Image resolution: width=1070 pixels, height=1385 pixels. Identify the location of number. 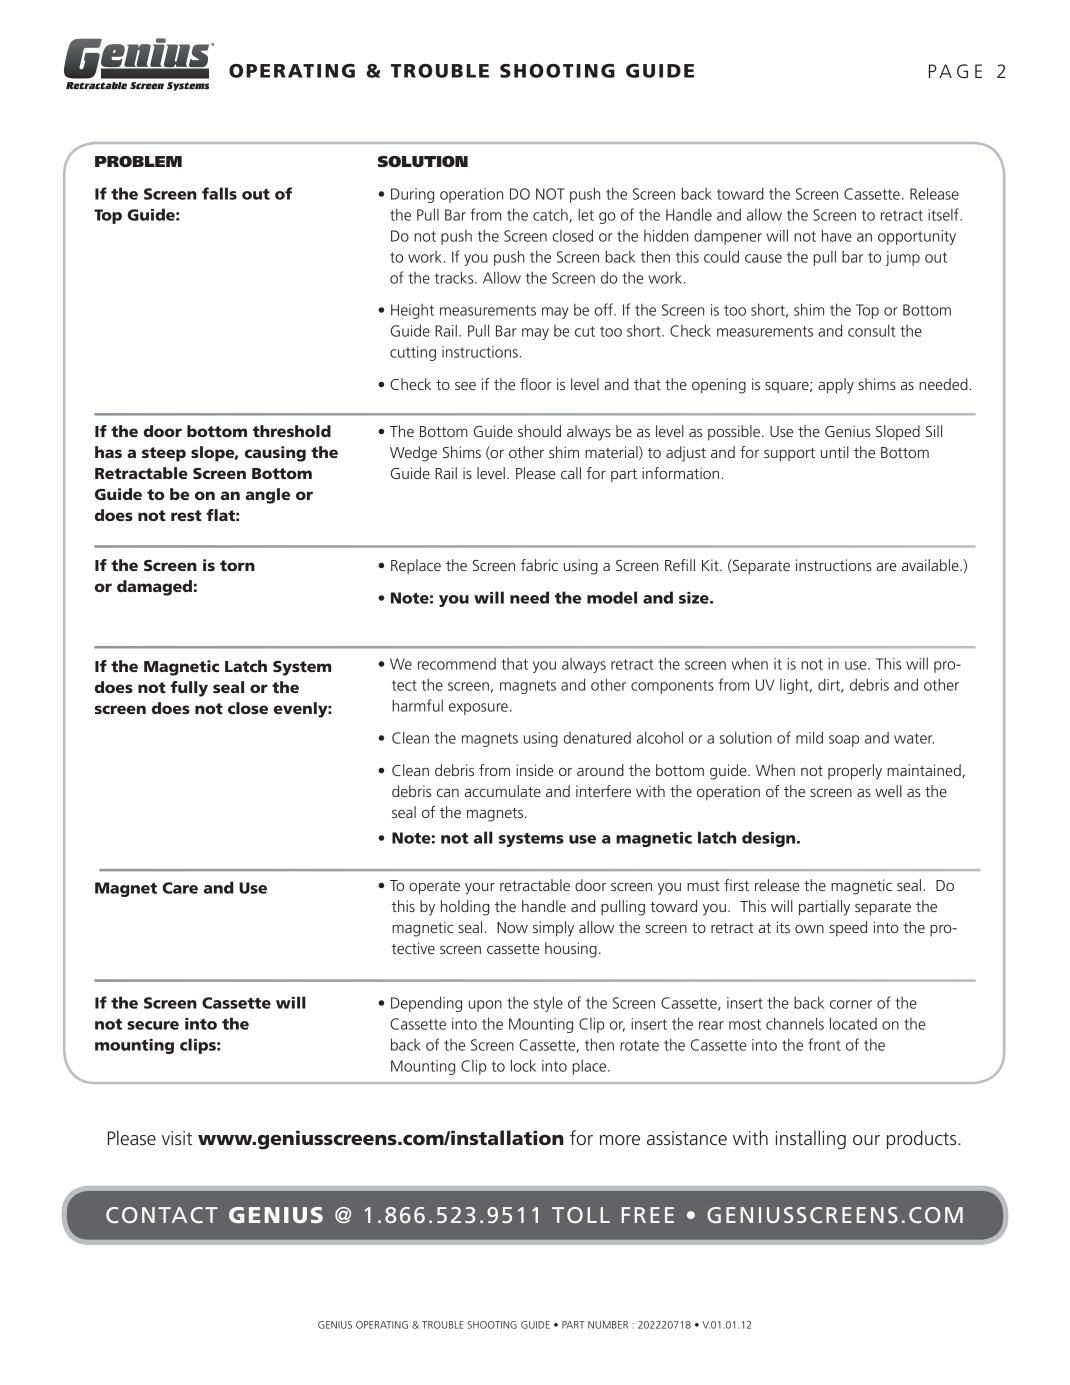
(608, 1325).
